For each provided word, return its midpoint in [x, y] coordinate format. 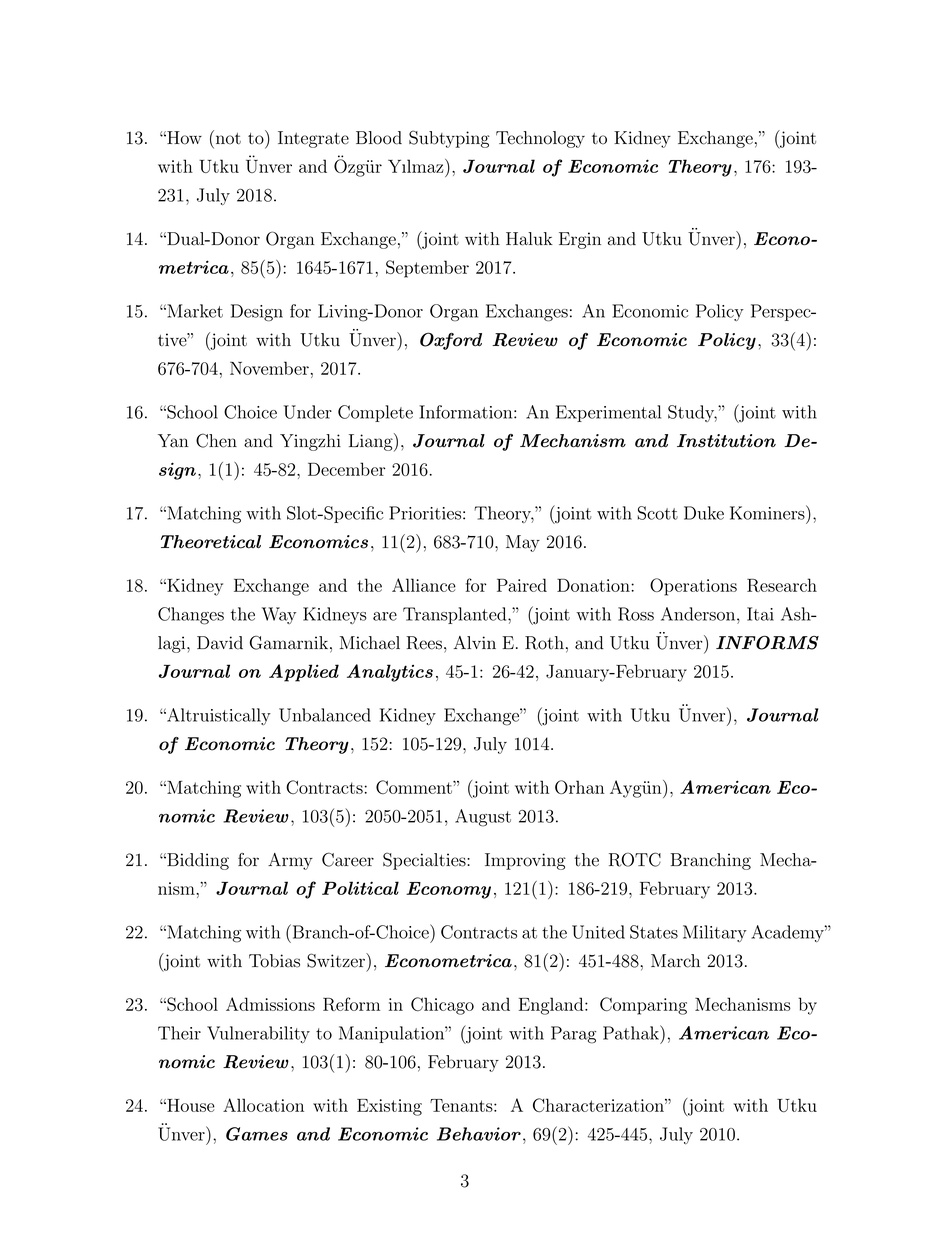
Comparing [643, 1006]
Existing [389, 1107]
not [227, 137]
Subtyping [449, 139]
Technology [540, 139]
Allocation [263, 1105]
